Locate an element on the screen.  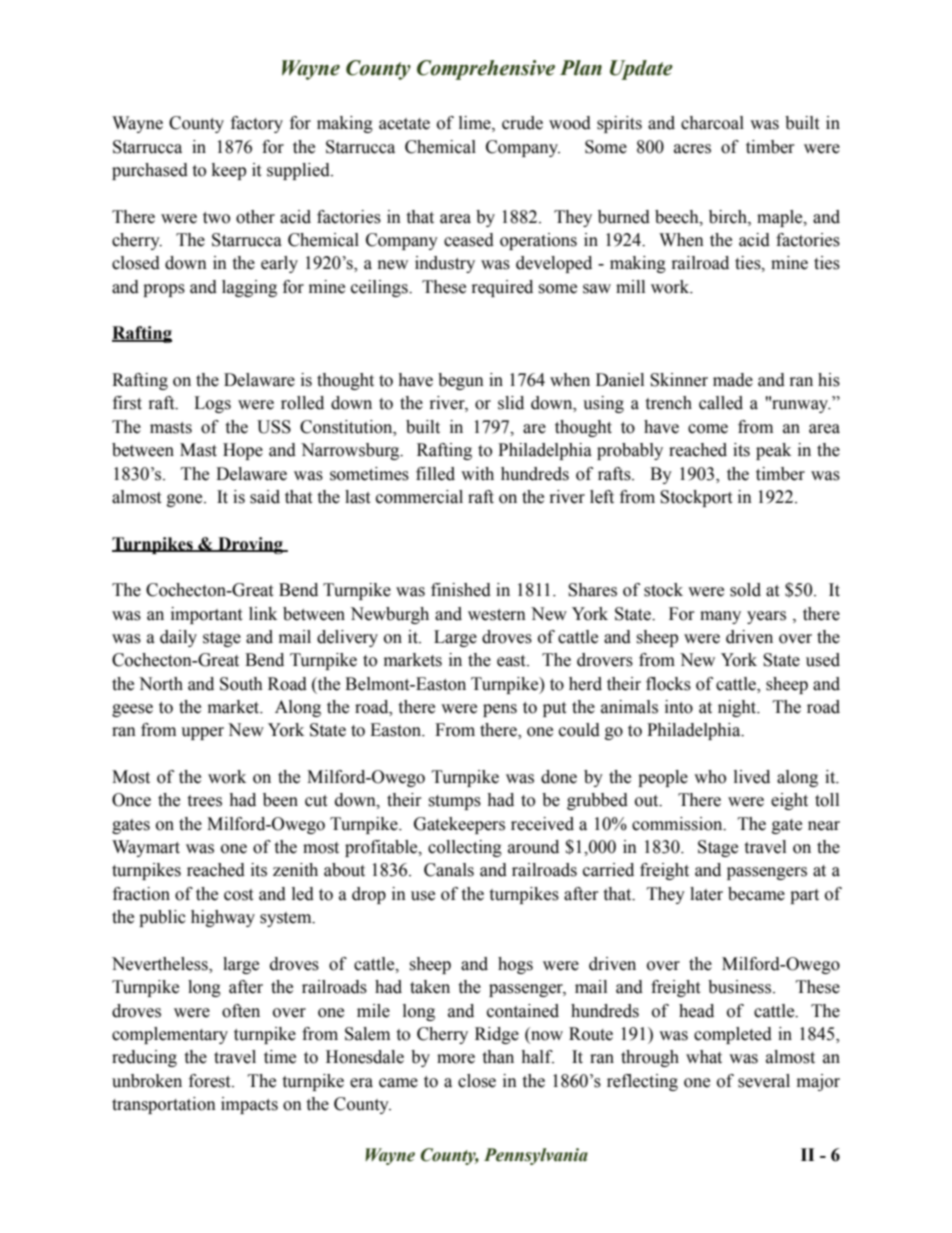
with is located at coordinates (477, 474).
